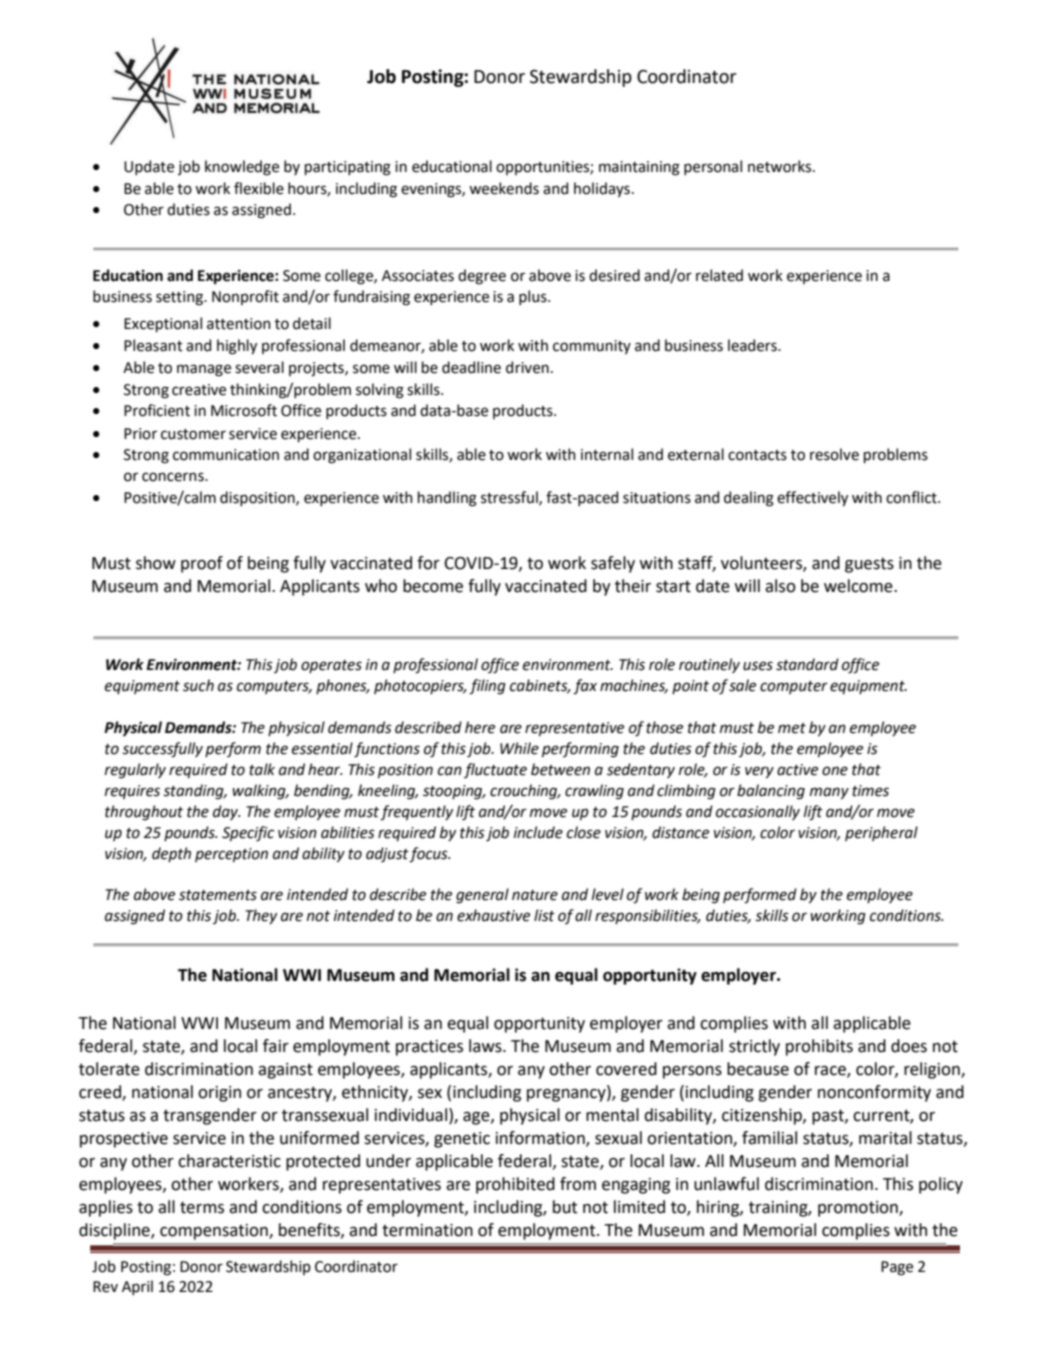 This screenshot has width=1050, height=1358. I want to click on internal, so click(607, 454).
